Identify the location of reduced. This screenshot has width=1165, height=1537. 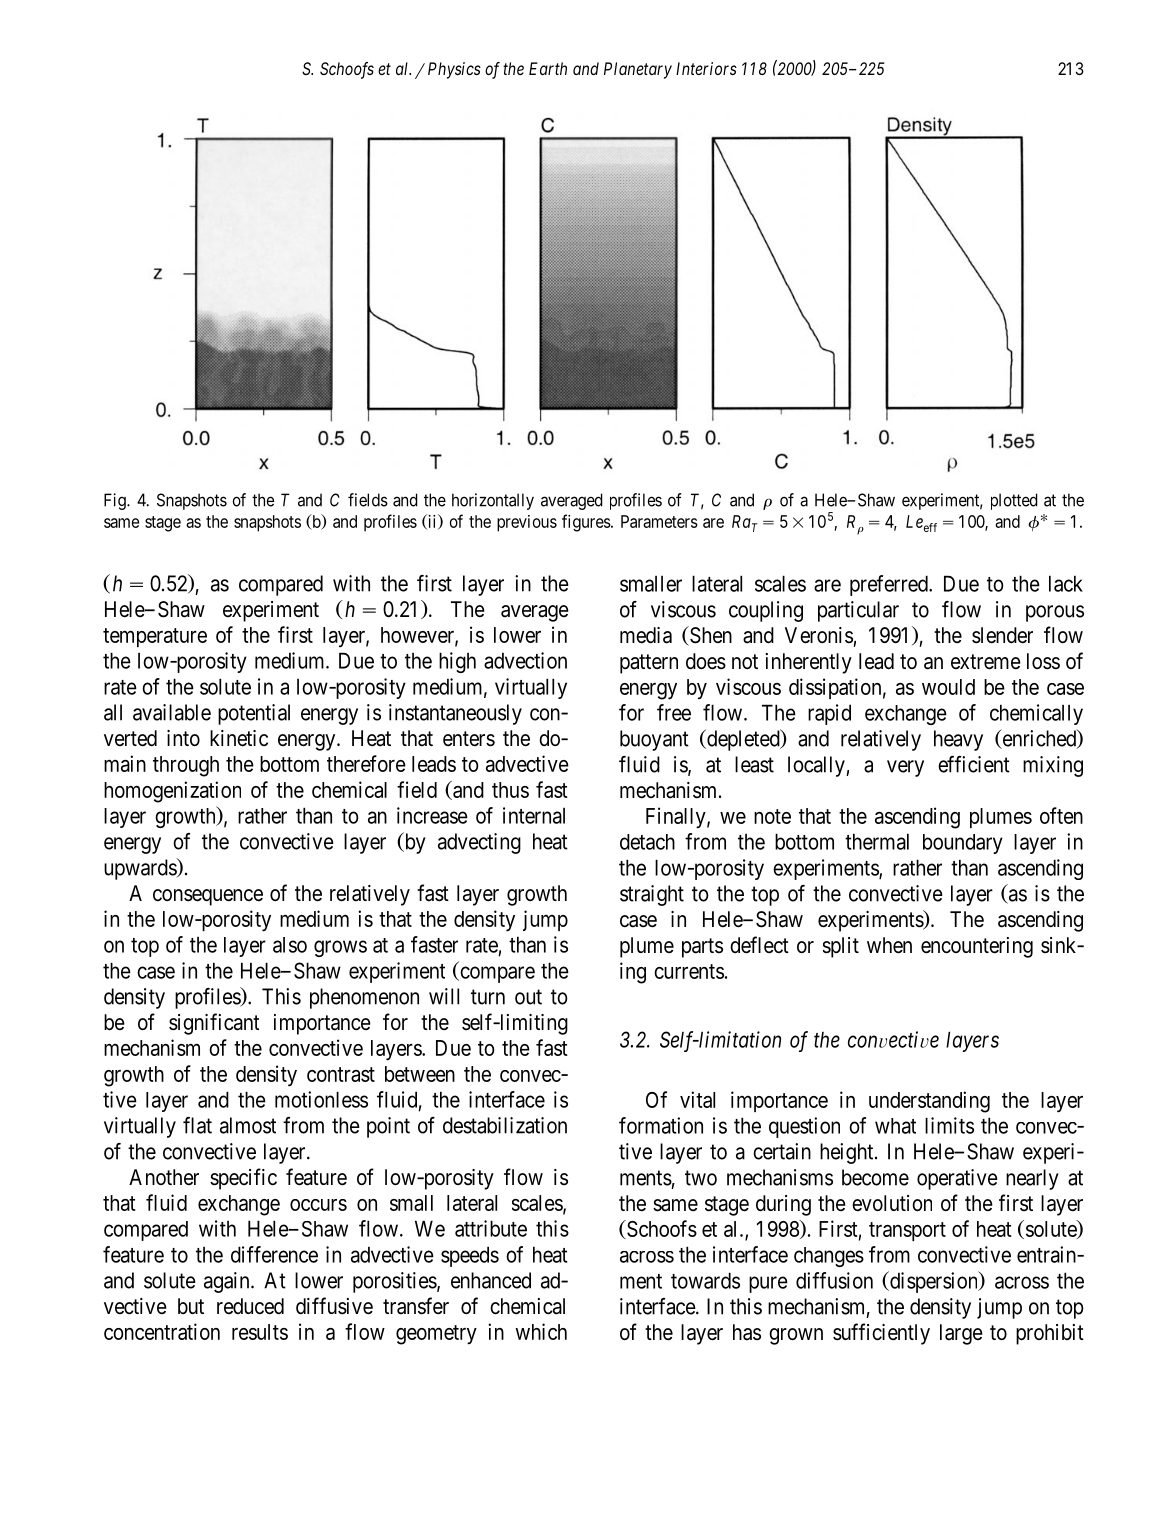
(250, 1306).
